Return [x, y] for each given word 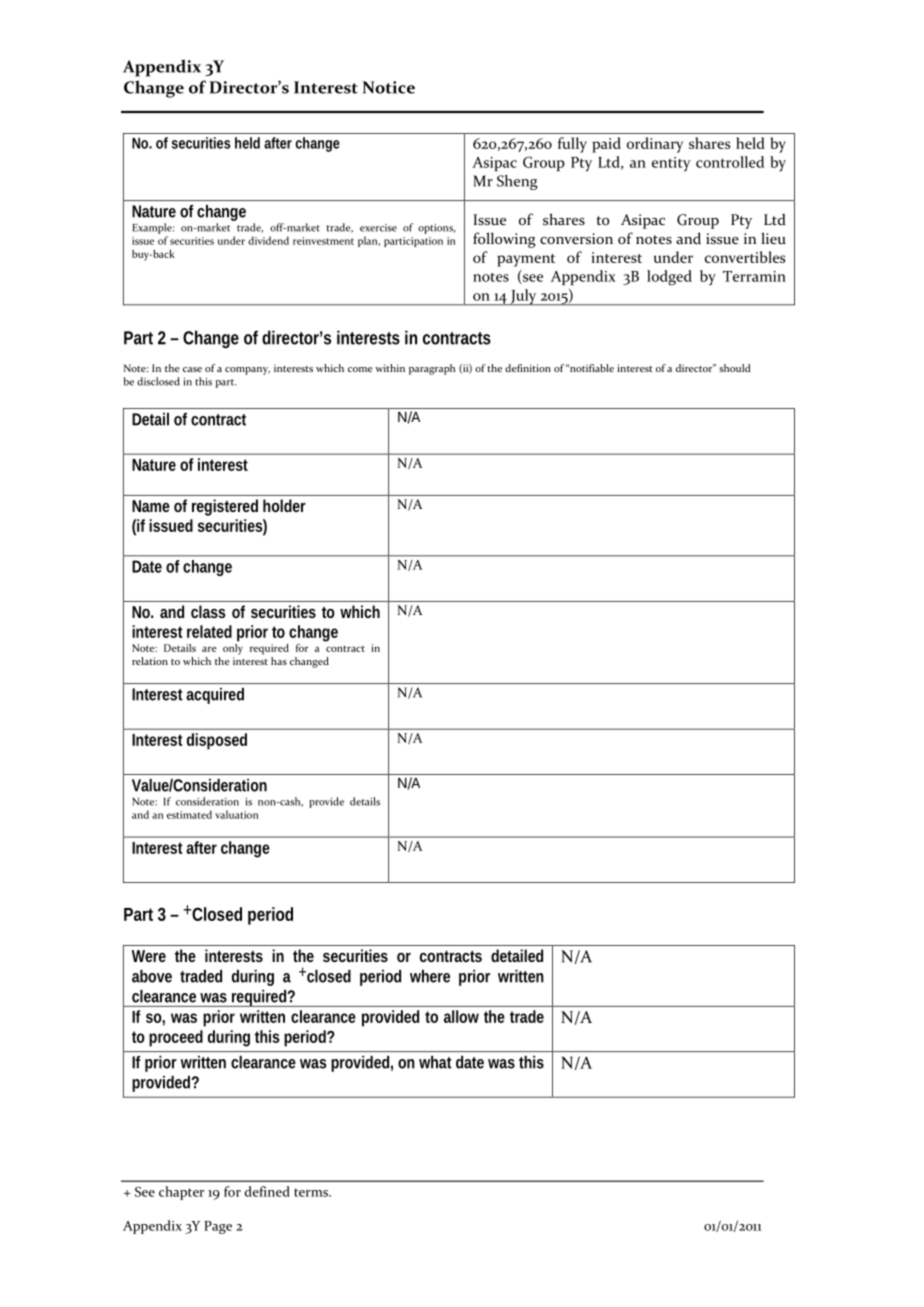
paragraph [432, 369]
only [233, 648]
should [734, 368]
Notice [388, 87]
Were [149, 956]
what [435, 1062]
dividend [268, 240]
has [279, 661]
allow [461, 1016]
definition [528, 368]
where [430, 976]
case [192, 369]
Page [218, 1227]
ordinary [655, 145]
